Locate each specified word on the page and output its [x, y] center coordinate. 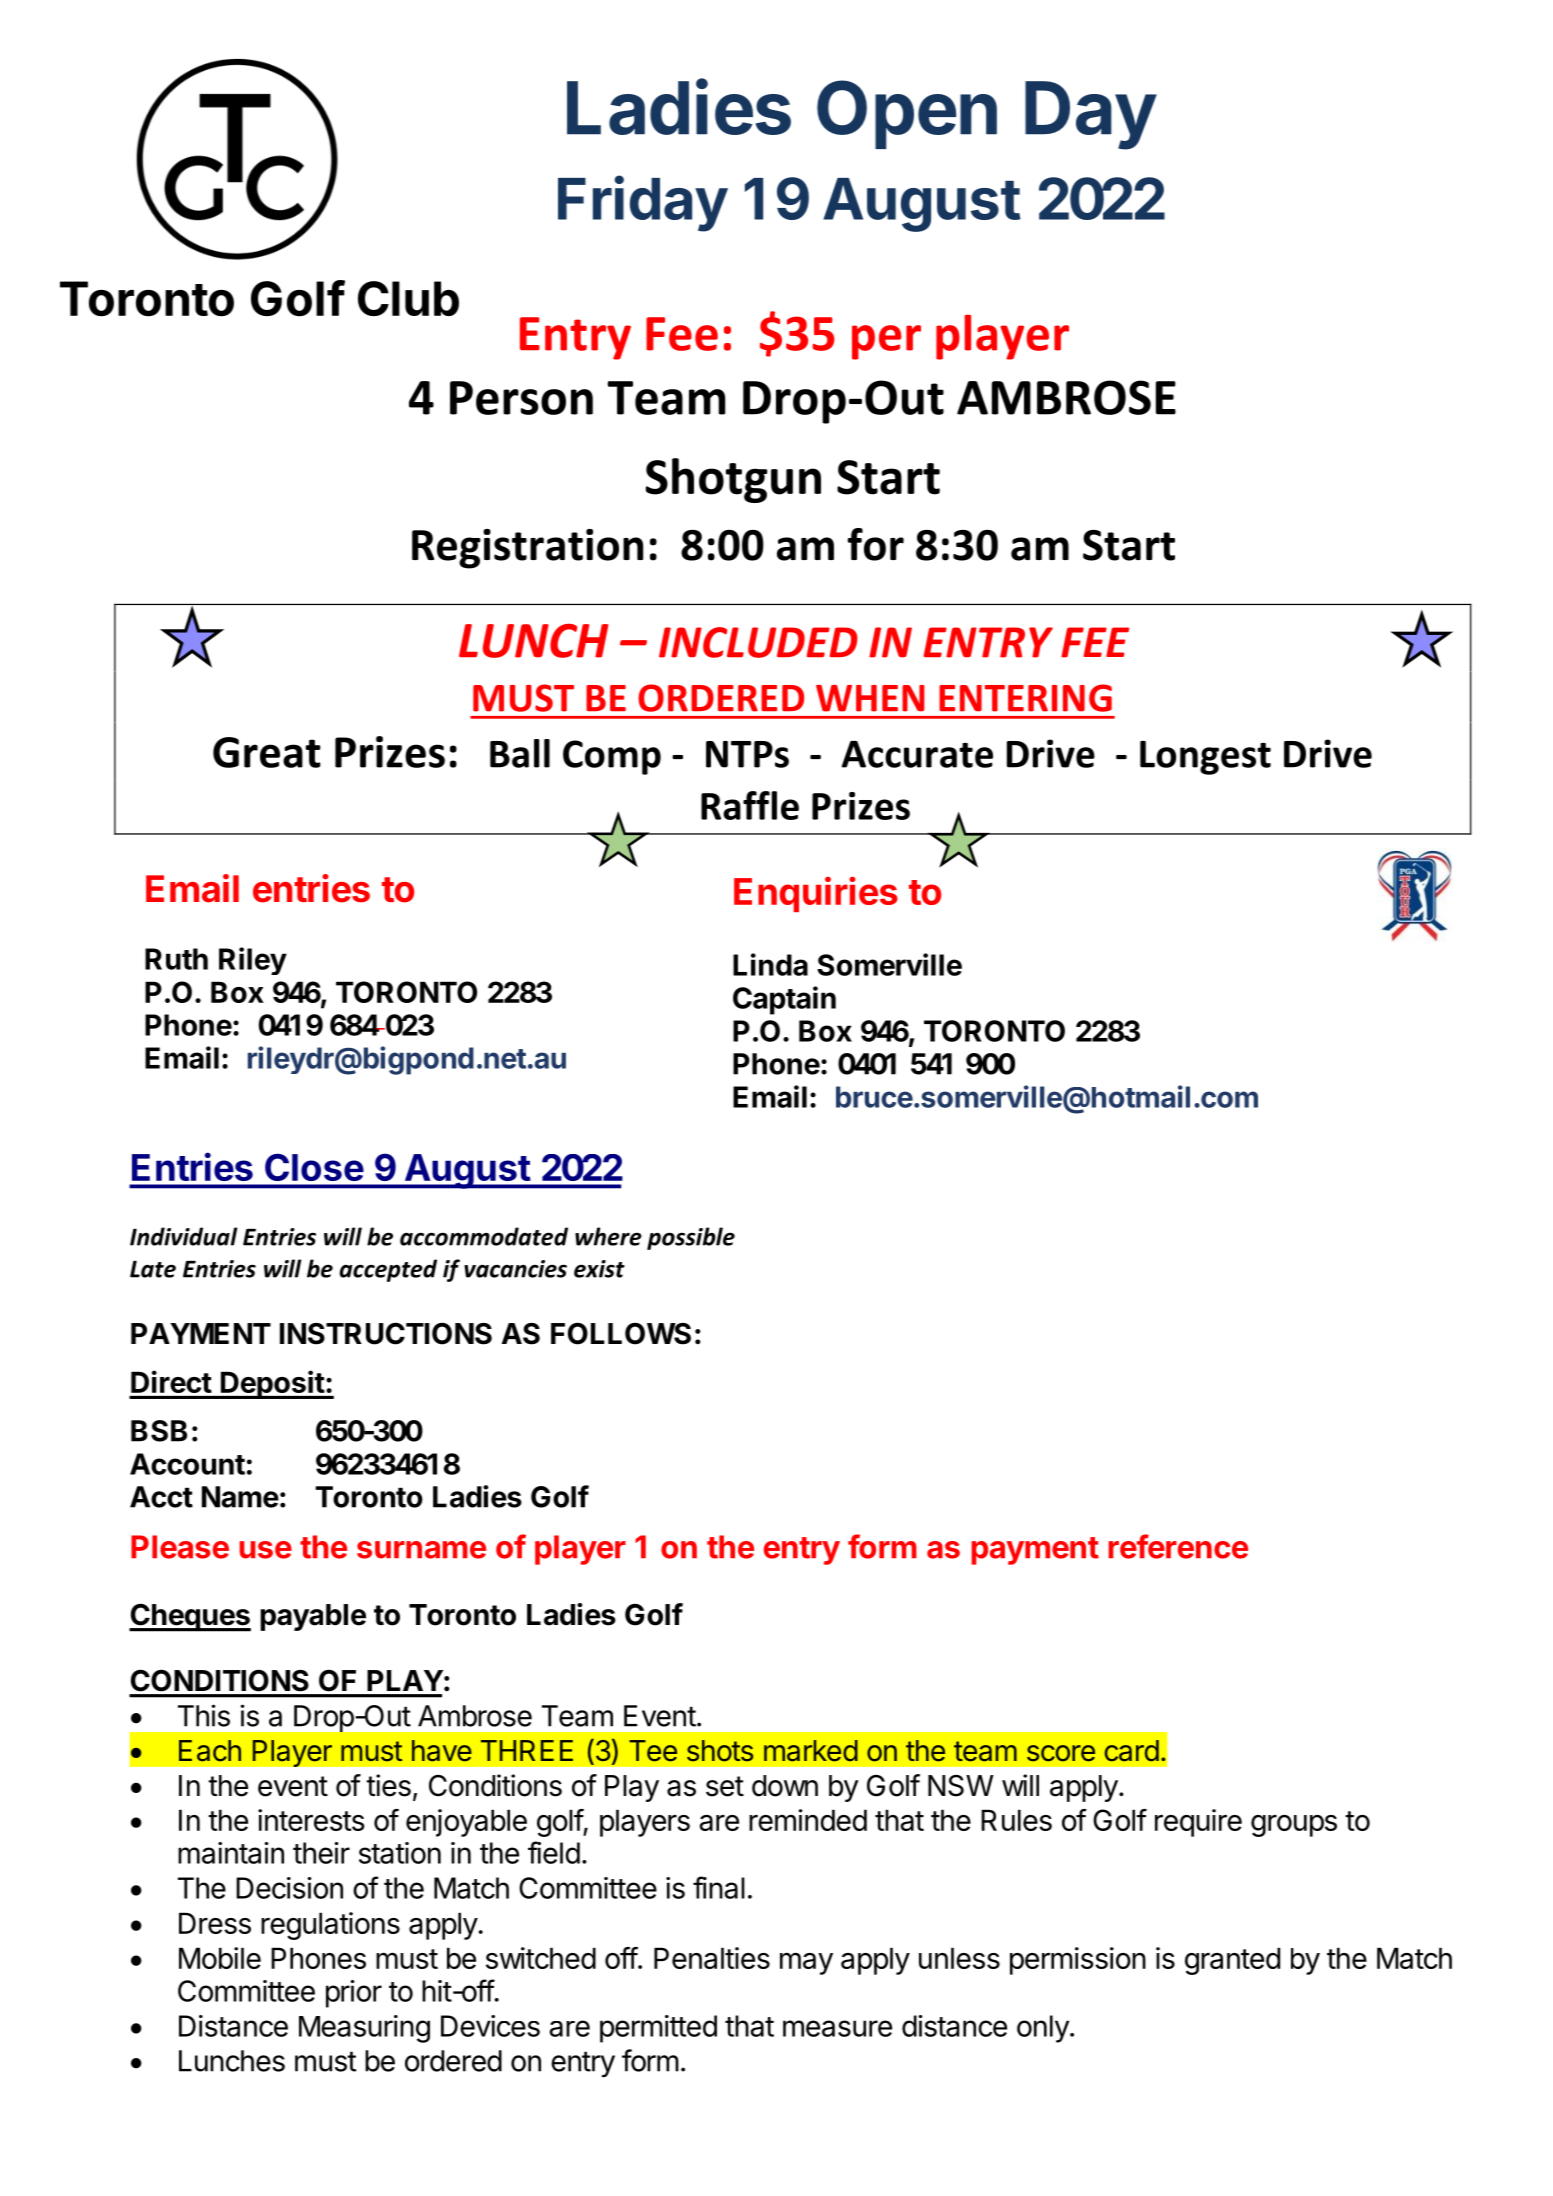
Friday [643, 203]
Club [408, 298]
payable [313, 1617]
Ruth [176, 959]
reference [1178, 1546]
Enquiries [816, 894]
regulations [330, 1926]
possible [691, 1238]
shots [720, 1751]
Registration [527, 549]
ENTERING [1025, 698]
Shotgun [733, 480]
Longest [1205, 758]
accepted [388, 1270]
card [1132, 1751]
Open [907, 114]
